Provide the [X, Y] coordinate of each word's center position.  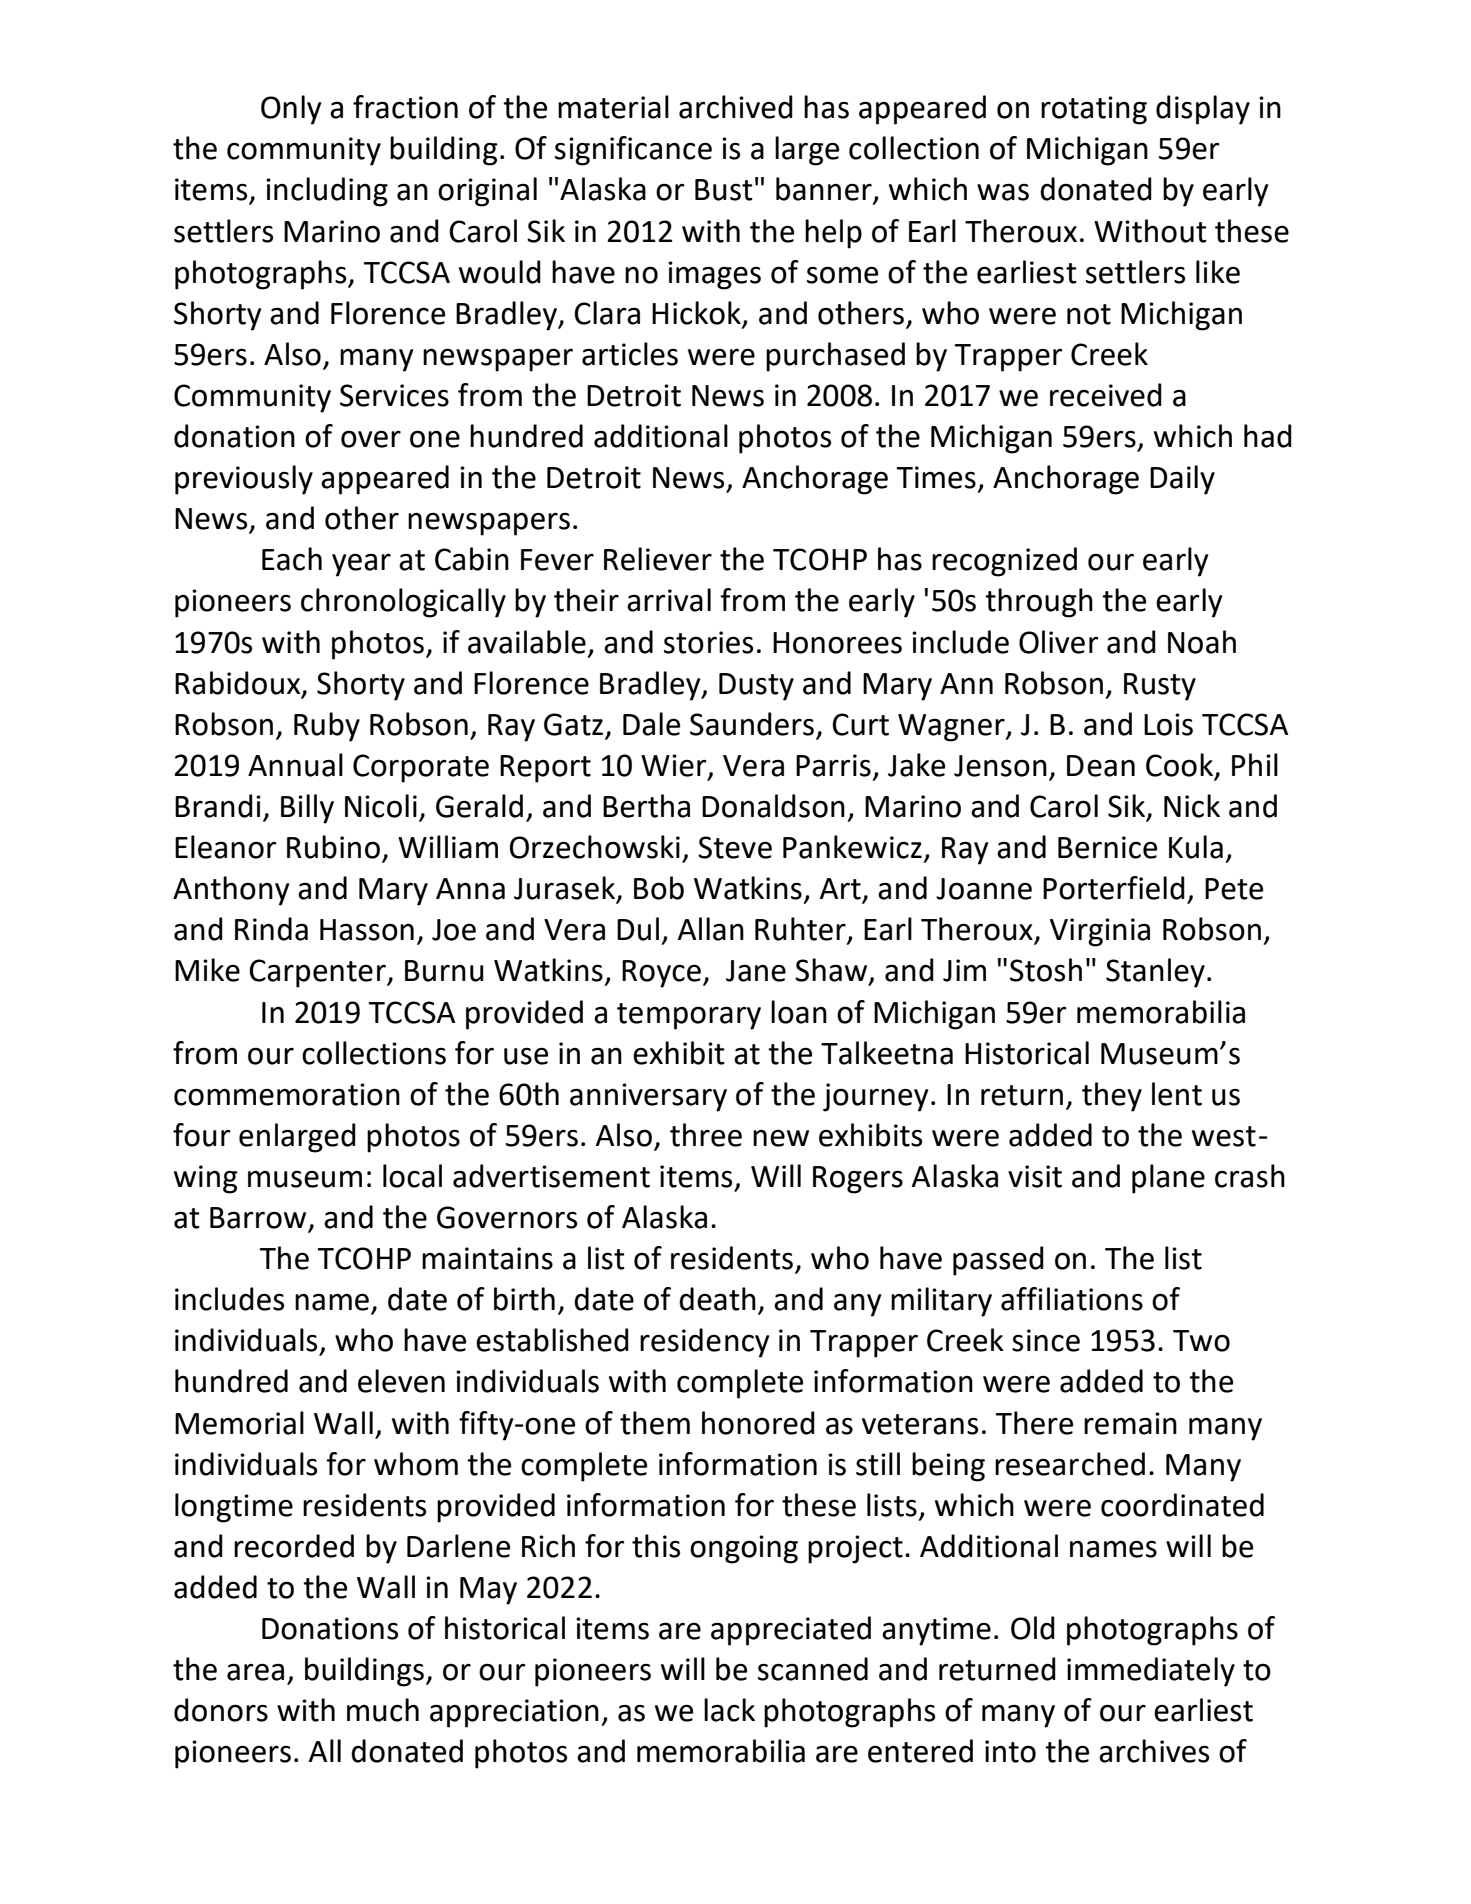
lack [729, 1710]
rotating [1094, 110]
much [383, 1710]
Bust [724, 190]
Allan [711, 929]
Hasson [367, 930]
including [327, 192]
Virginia [1100, 932]
